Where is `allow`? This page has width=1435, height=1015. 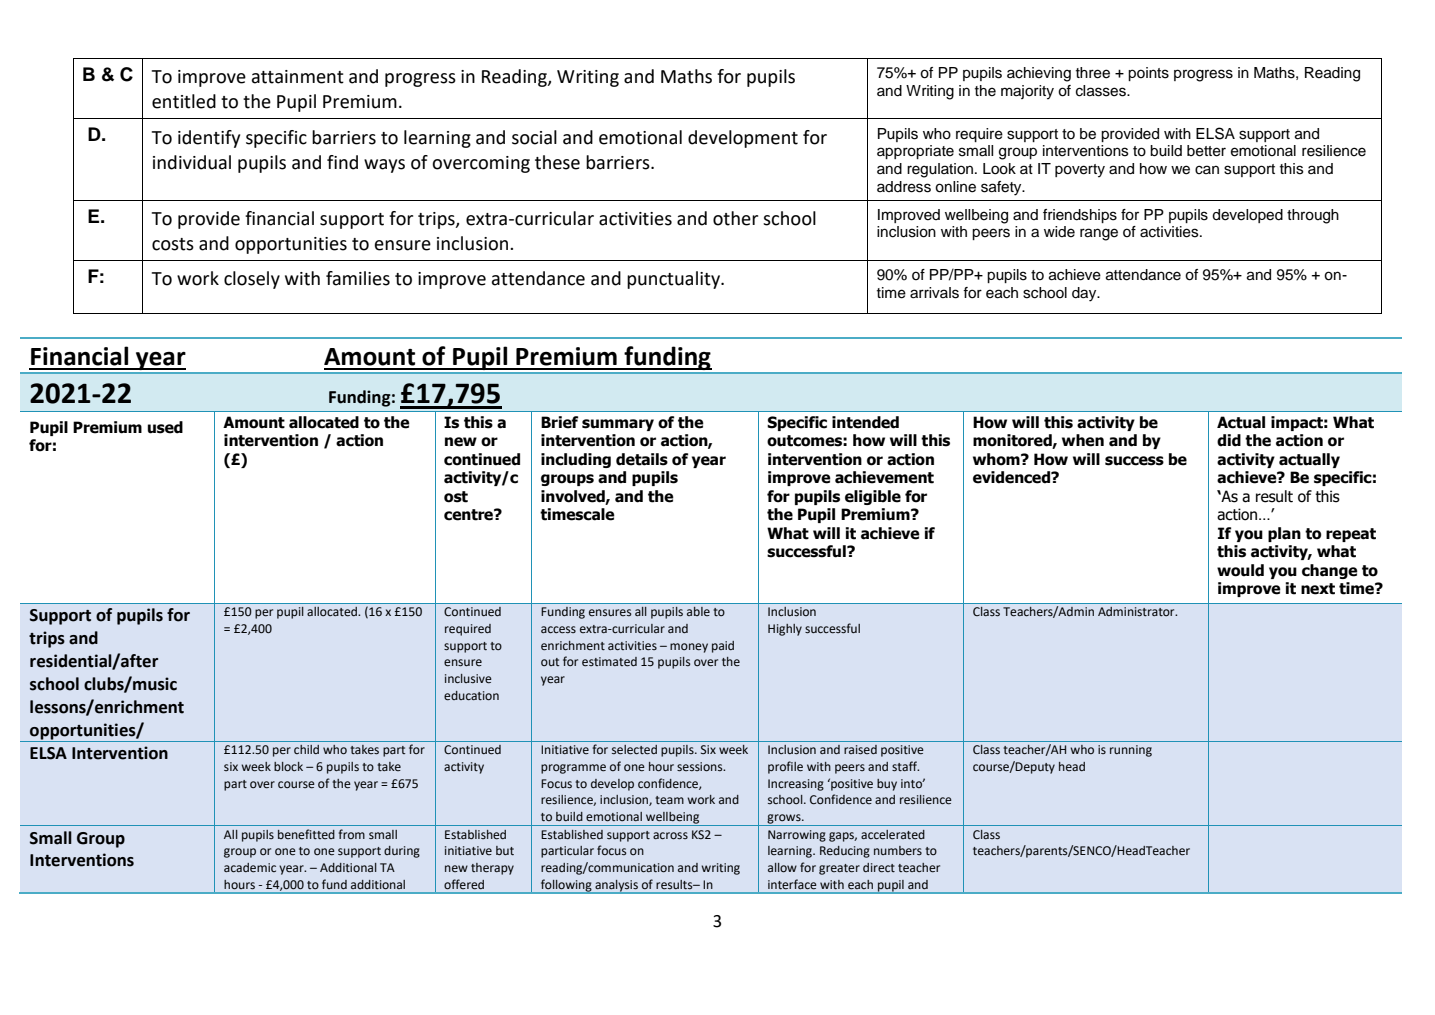 allow is located at coordinates (782, 868).
